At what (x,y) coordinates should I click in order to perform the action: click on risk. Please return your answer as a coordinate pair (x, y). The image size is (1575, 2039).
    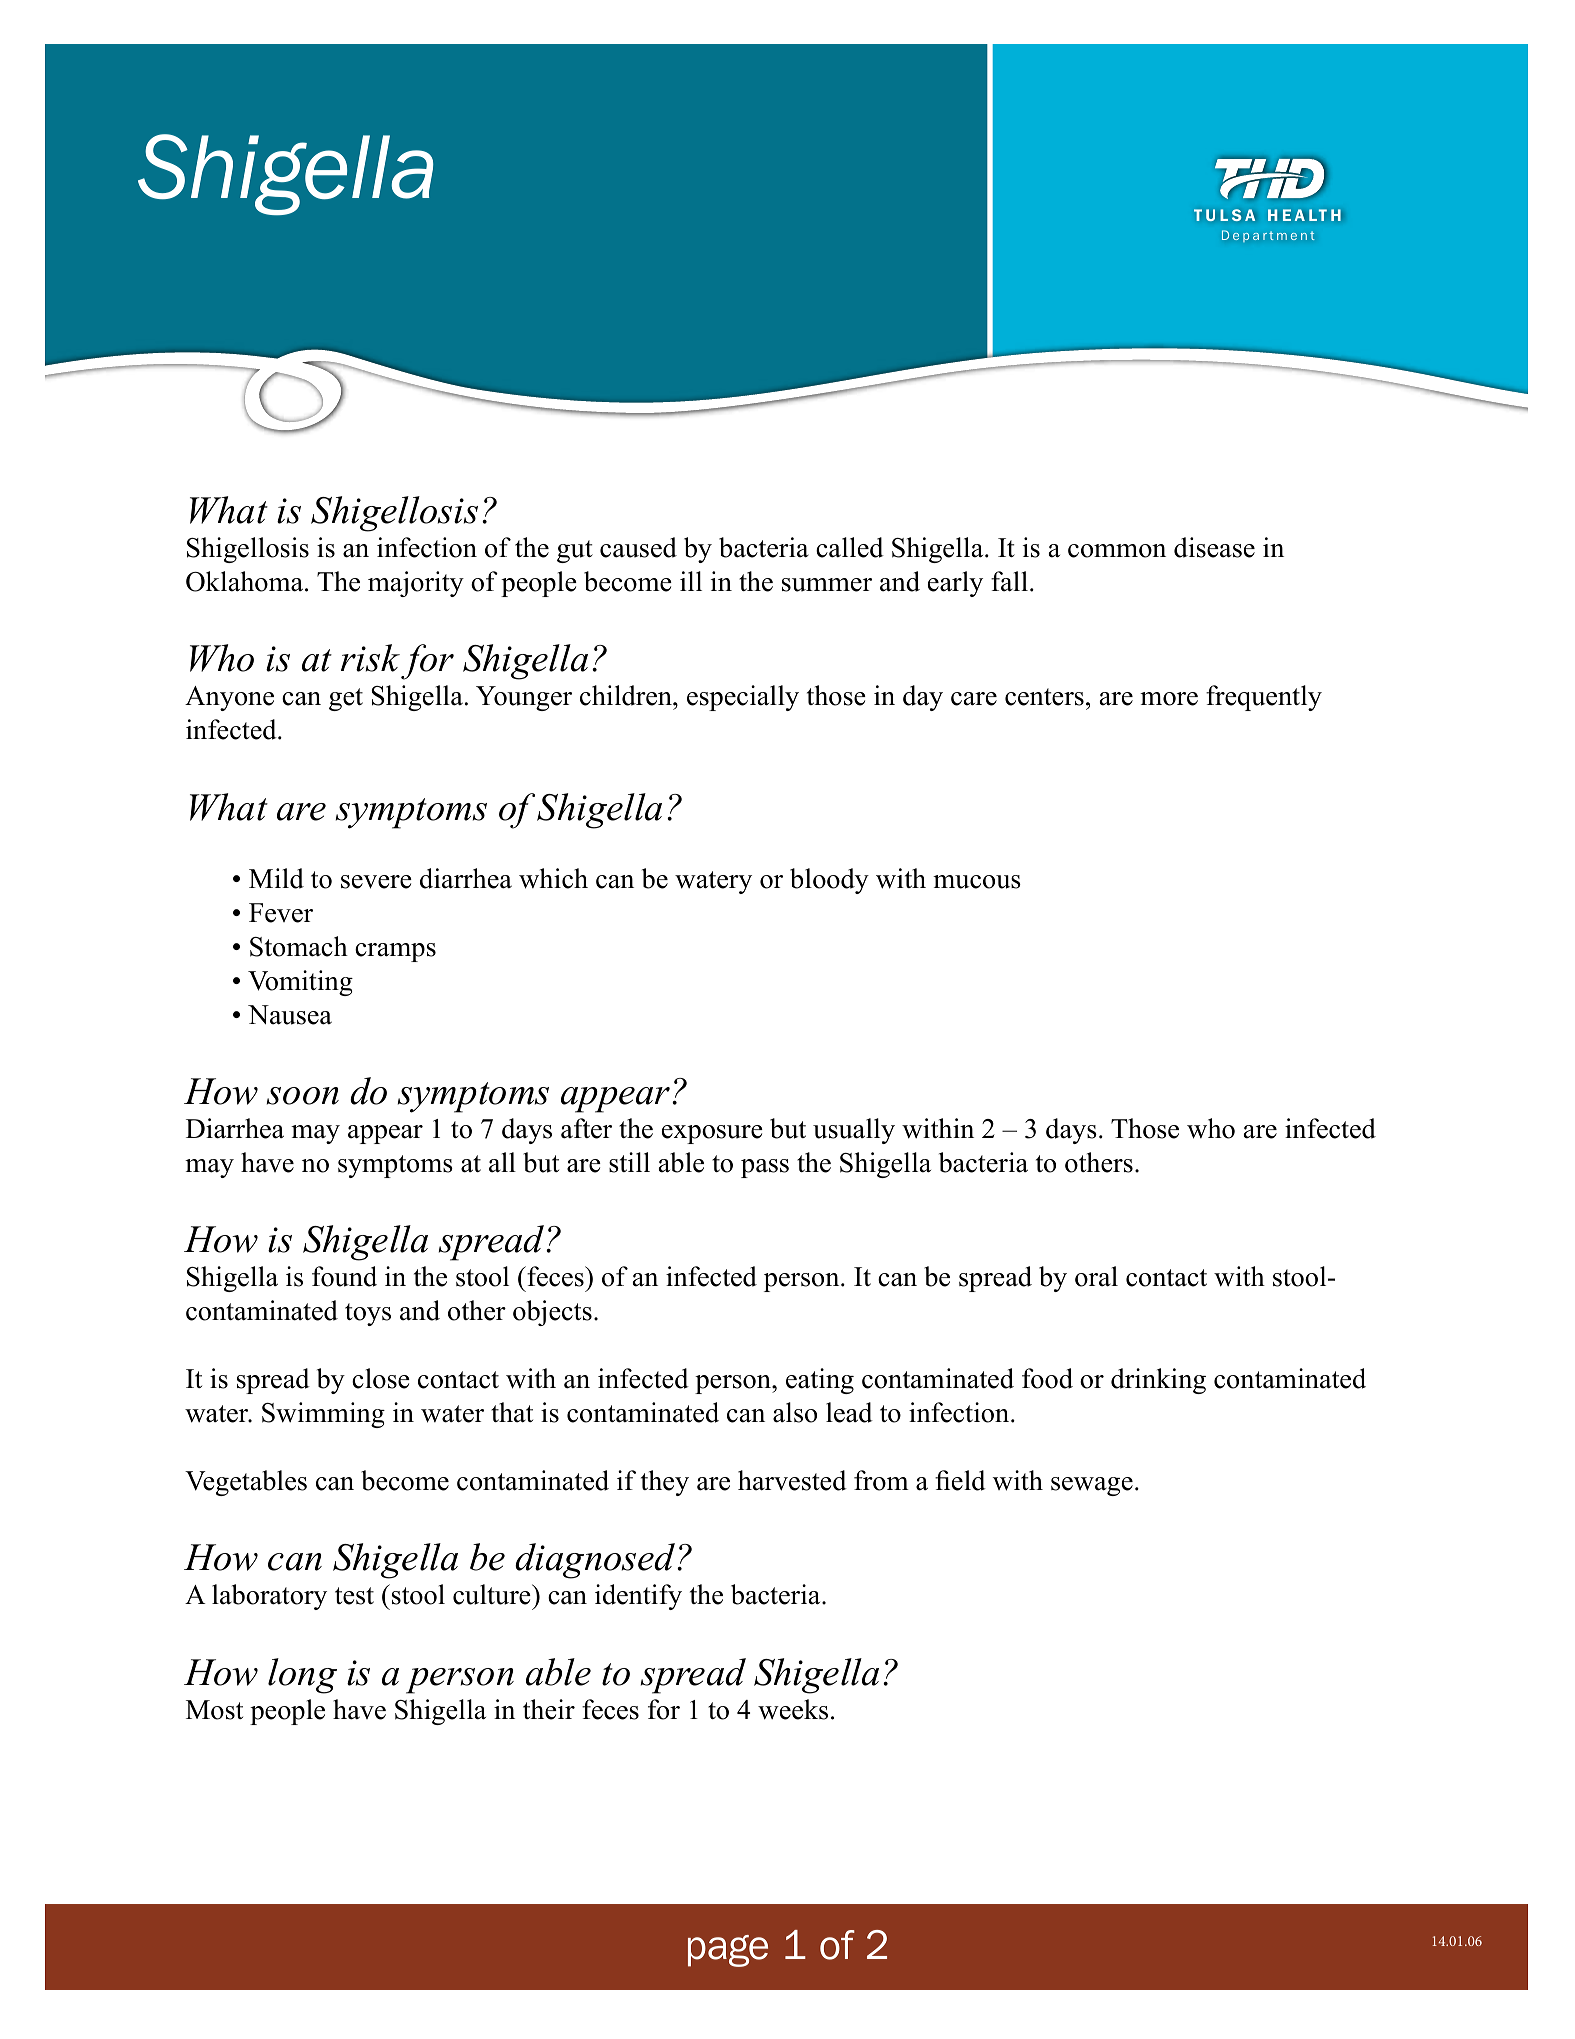
    Looking at the image, I should click on (370, 658).
